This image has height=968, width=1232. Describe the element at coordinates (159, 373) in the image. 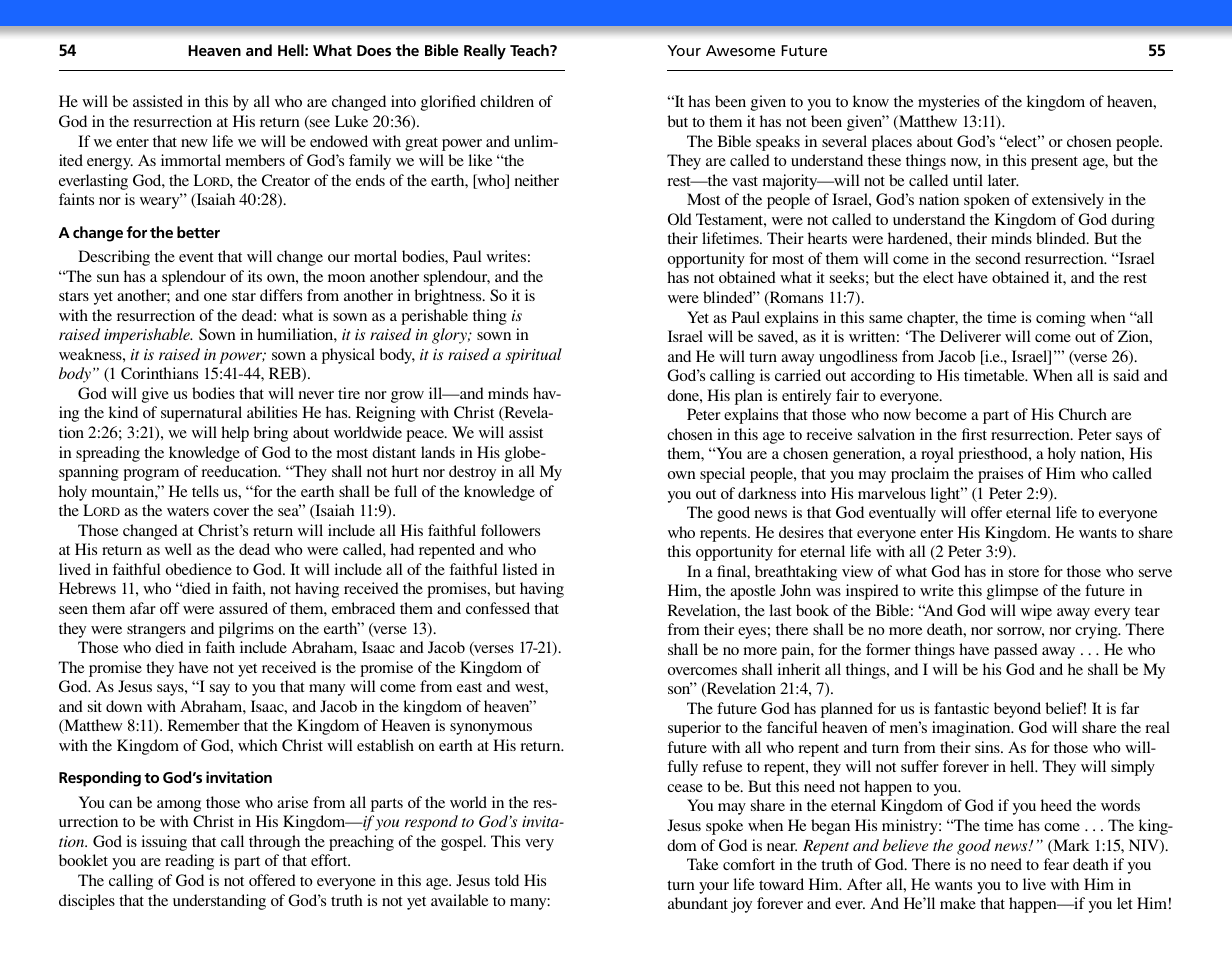

I see `Corinthians` at that location.
